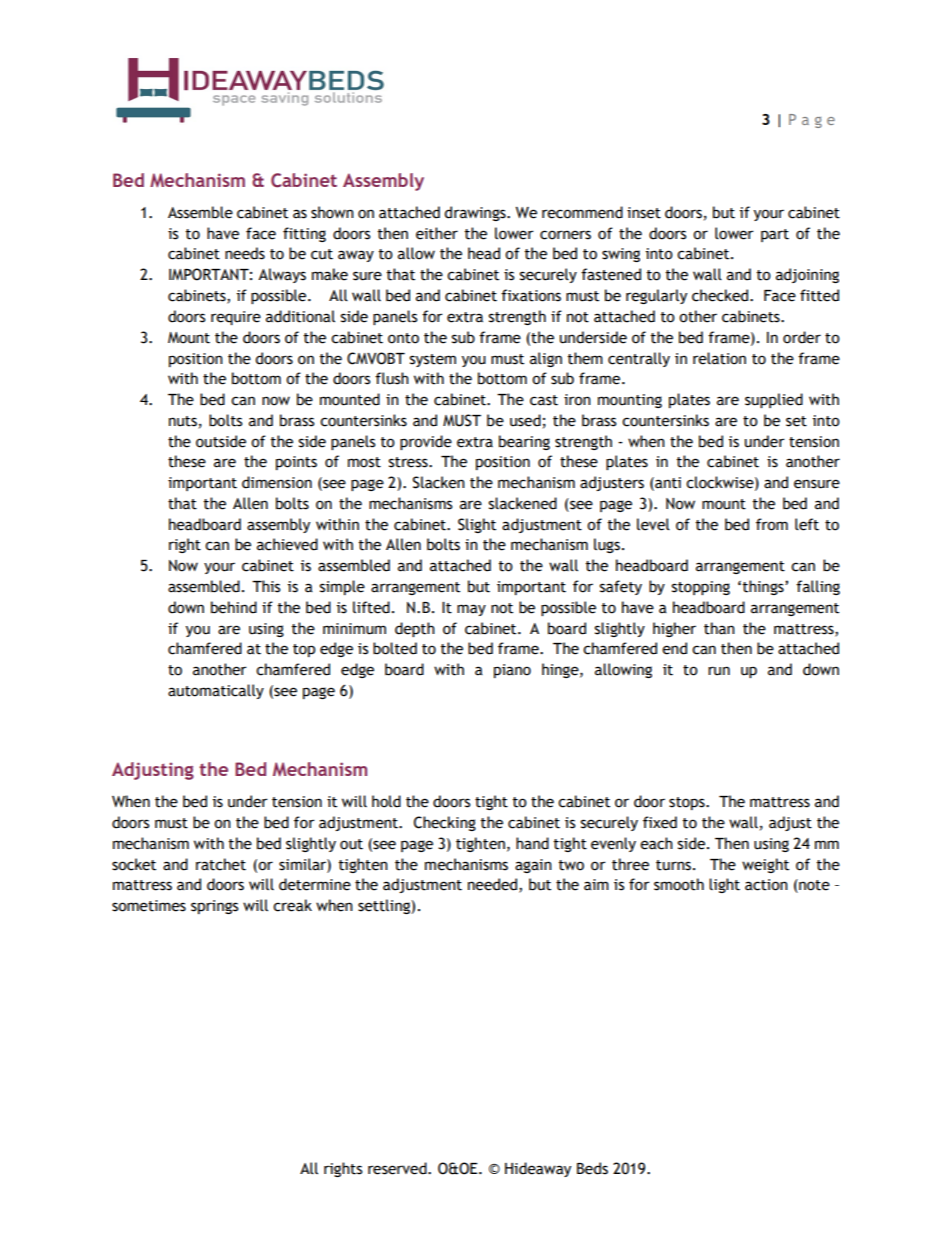  I want to click on bolted, so click(395, 648).
